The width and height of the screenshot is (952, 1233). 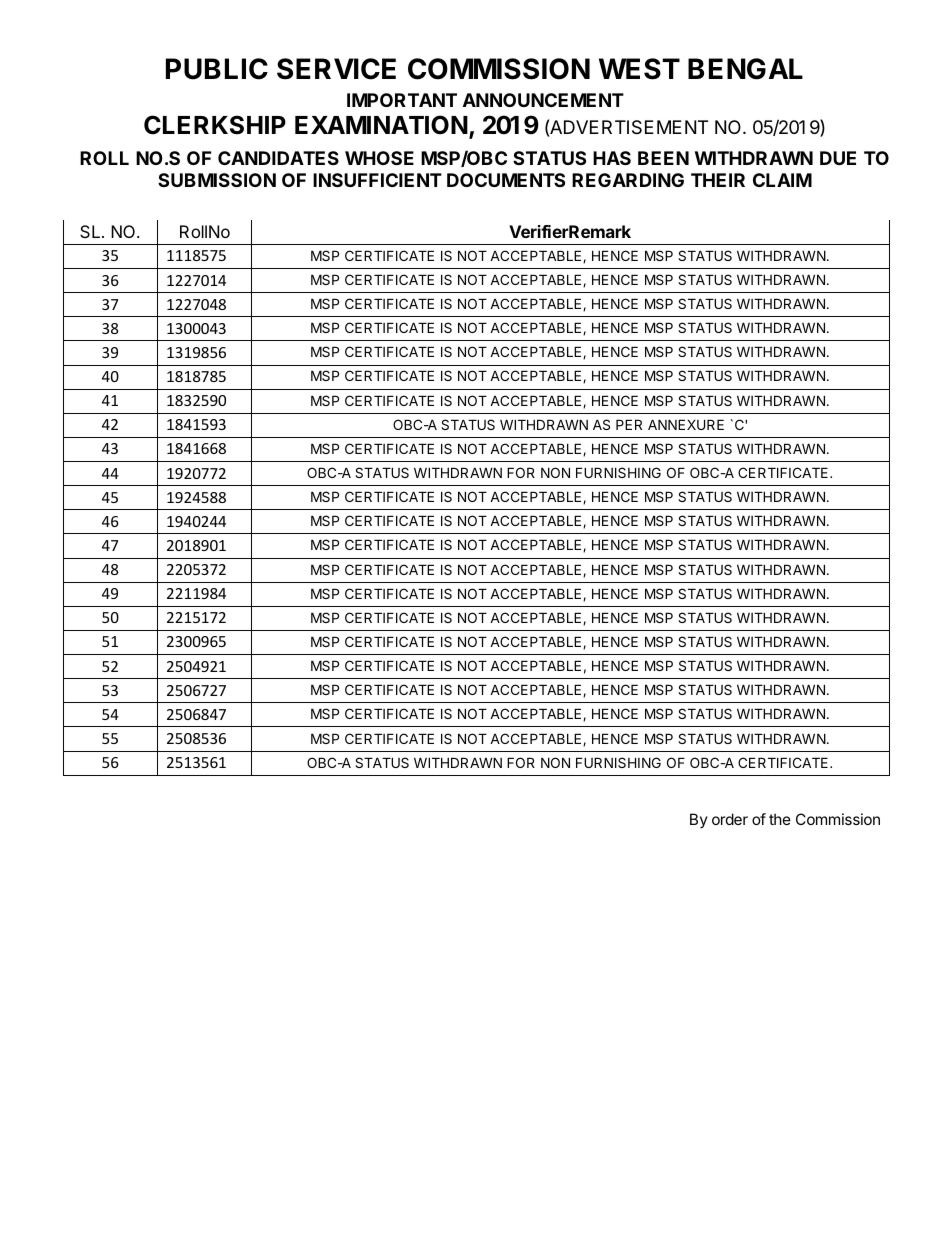 What do you see at coordinates (628, 180) in the screenshot?
I see `REGARDING` at bounding box center [628, 180].
